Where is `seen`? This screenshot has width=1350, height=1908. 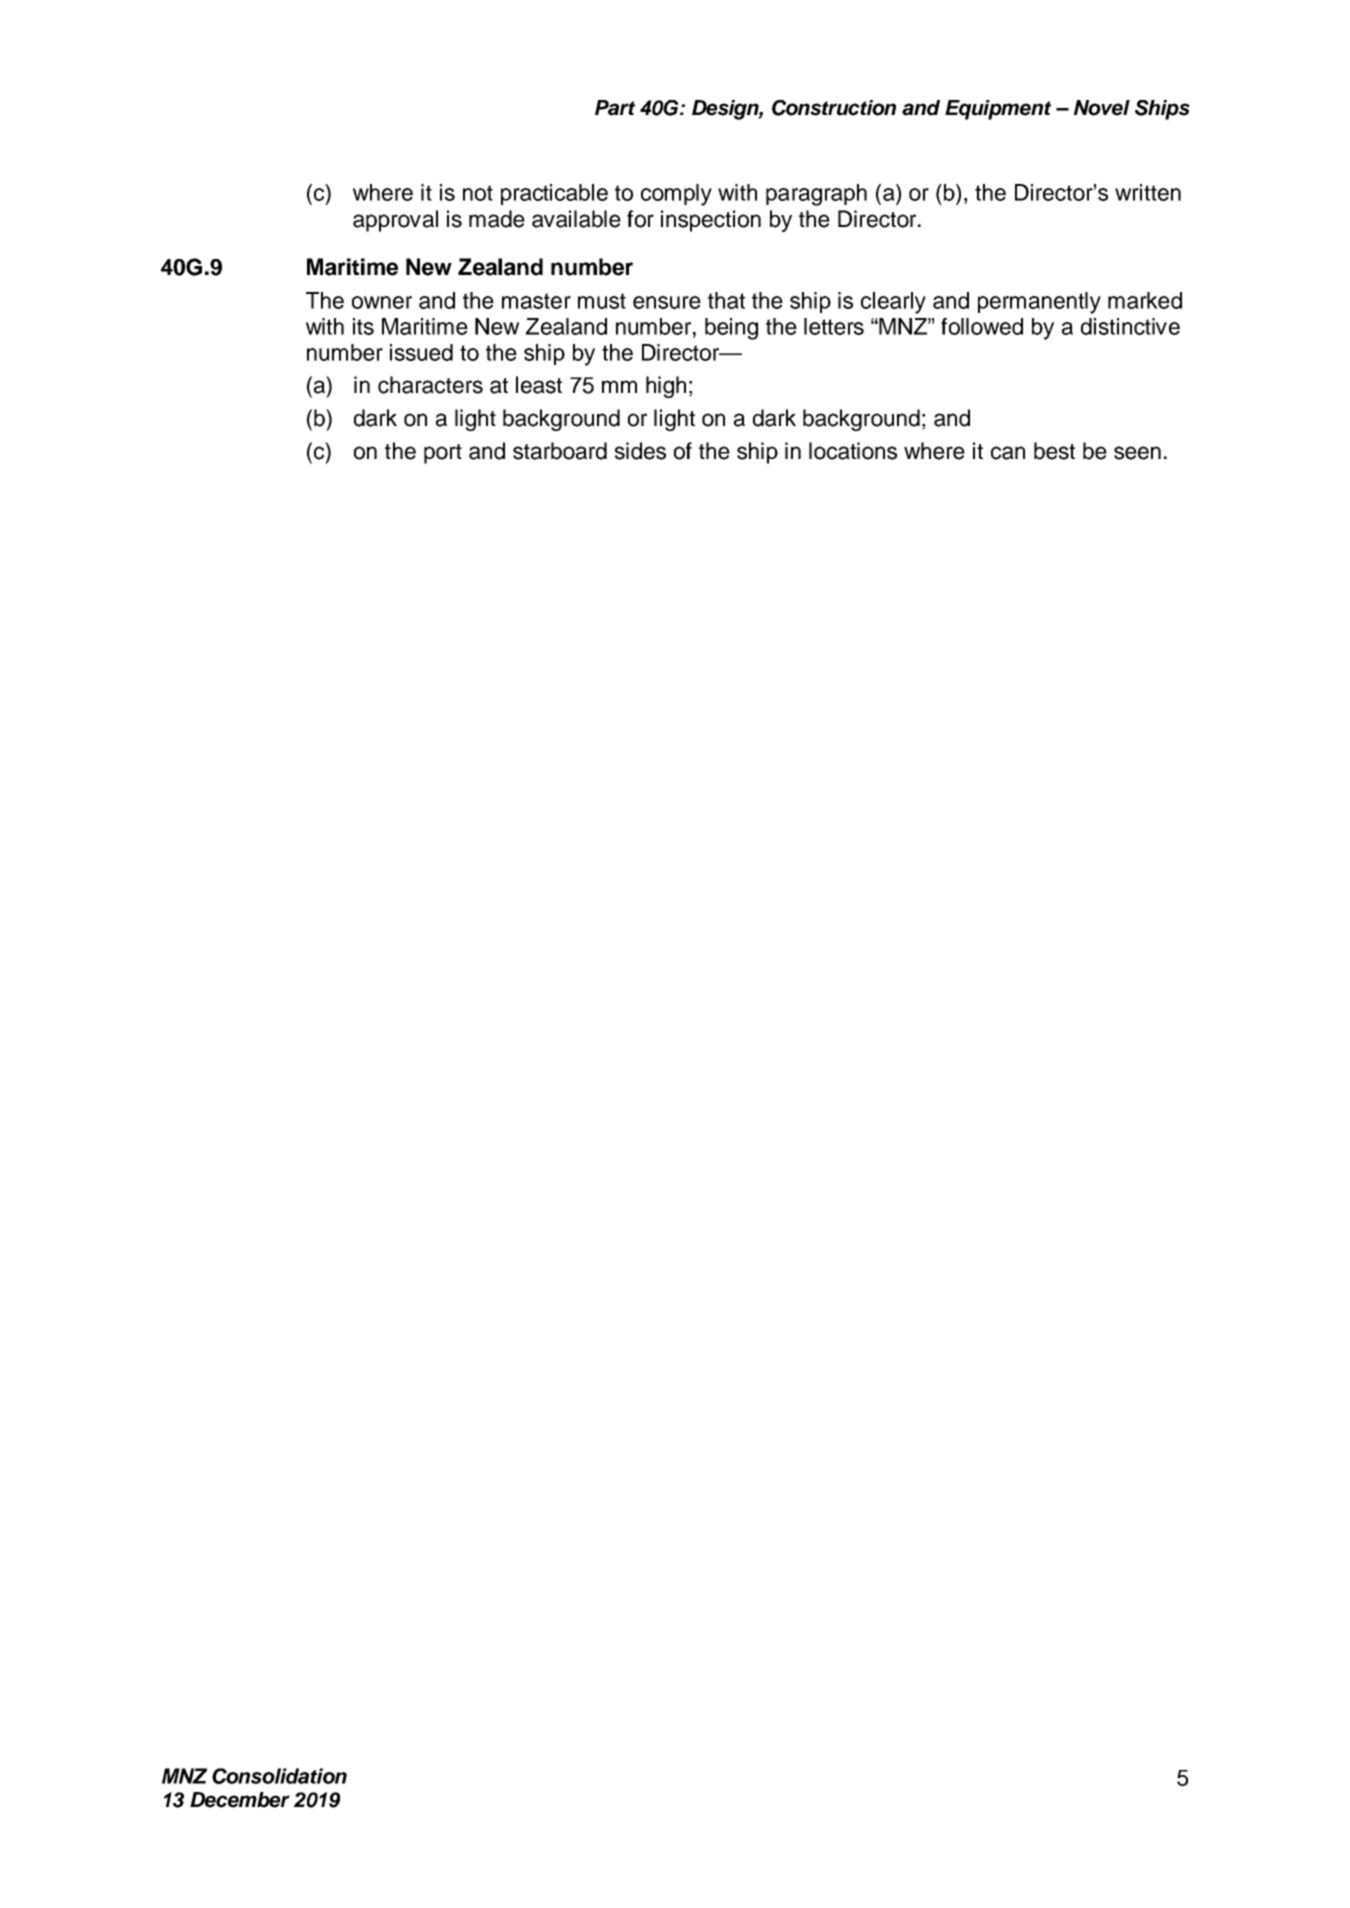
seen is located at coordinates (1137, 453).
